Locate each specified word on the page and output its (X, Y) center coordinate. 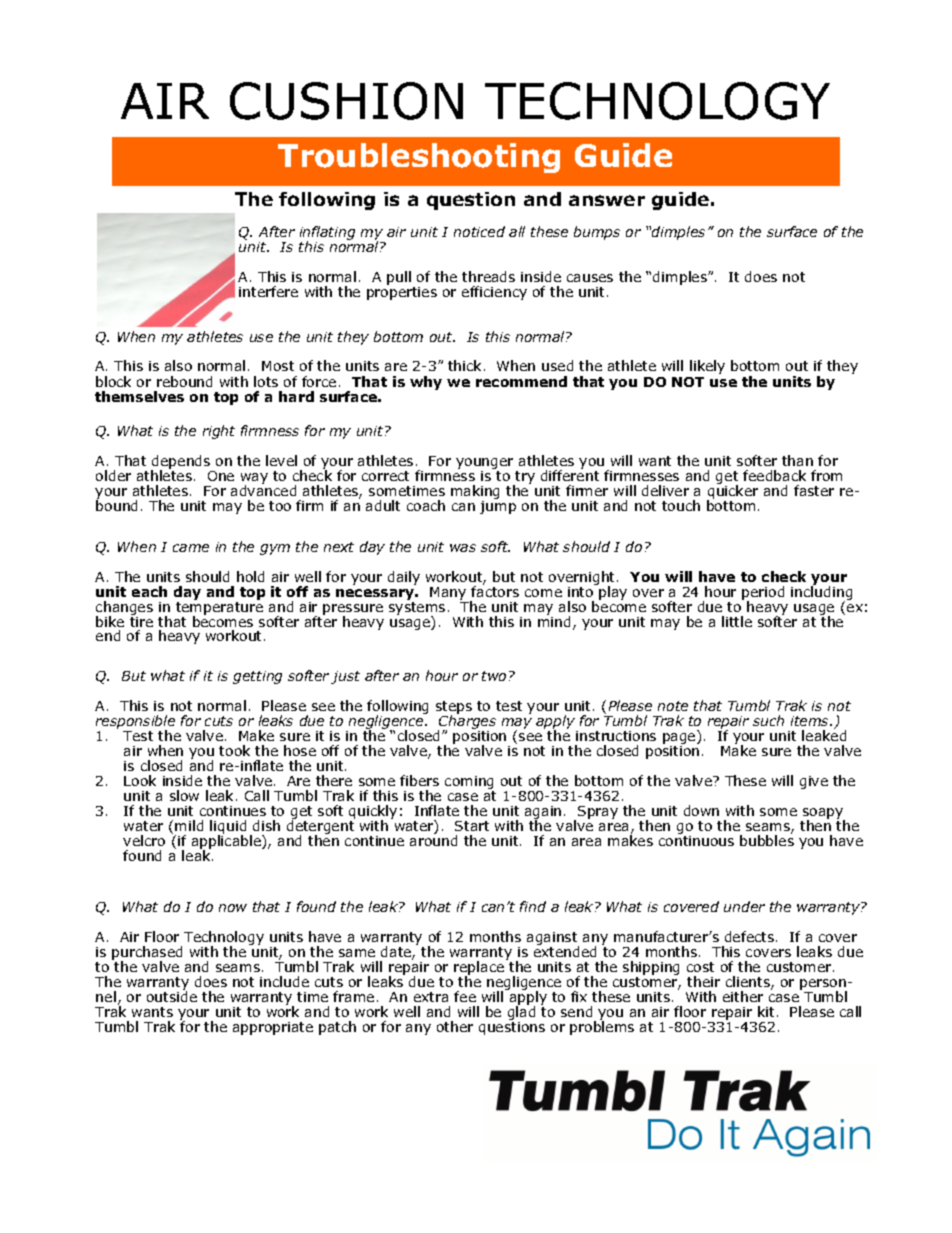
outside (172, 995)
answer (607, 200)
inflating (327, 234)
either (743, 996)
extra (431, 997)
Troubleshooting (419, 158)
